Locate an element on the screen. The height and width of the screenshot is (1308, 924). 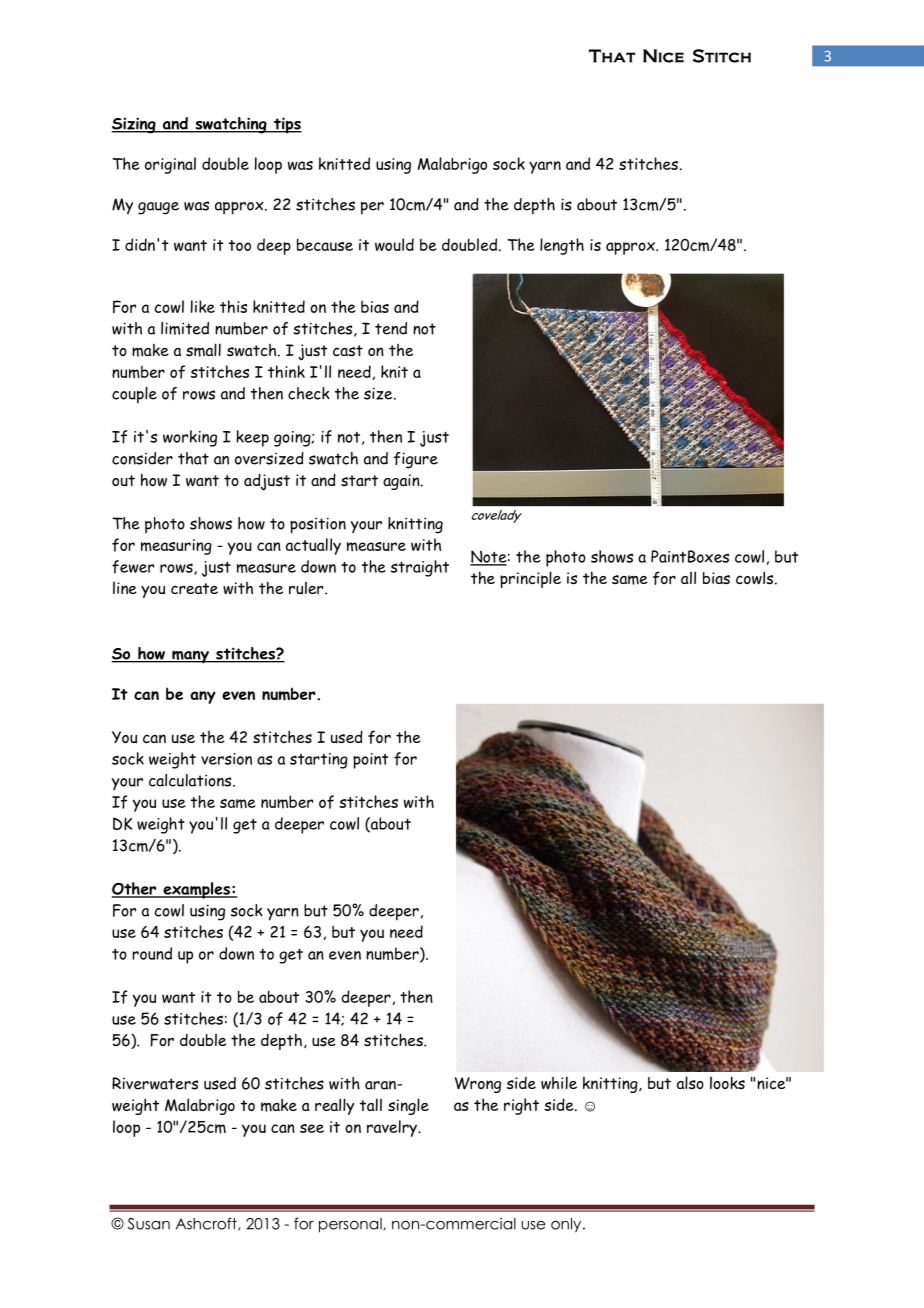
point is located at coordinates (370, 761).
